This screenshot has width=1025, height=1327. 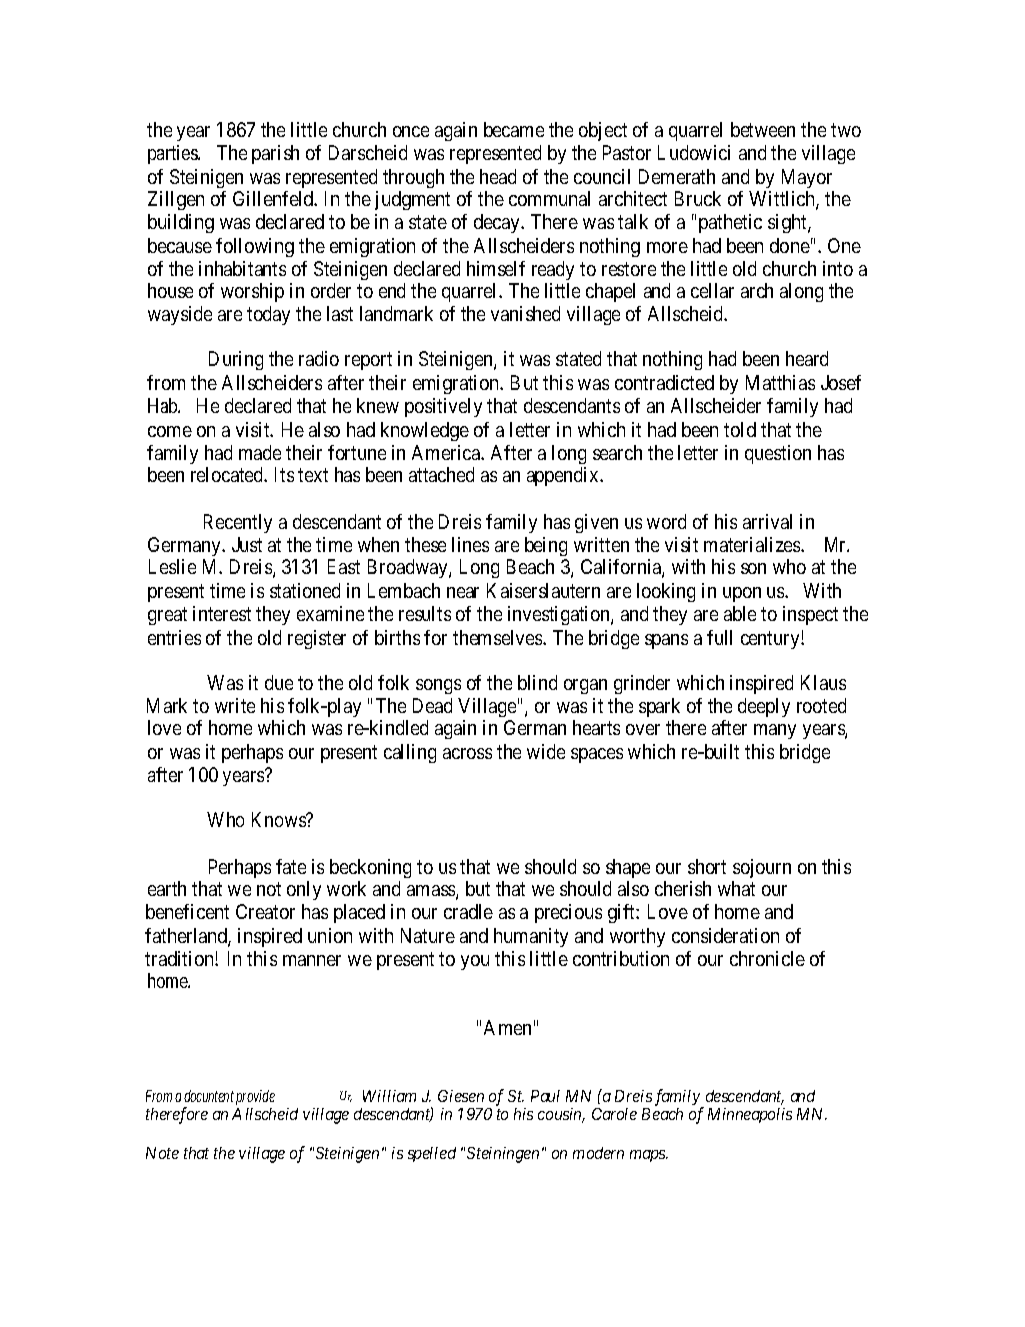 What do you see at coordinates (564, 476) in the screenshot?
I see `appendix` at bounding box center [564, 476].
